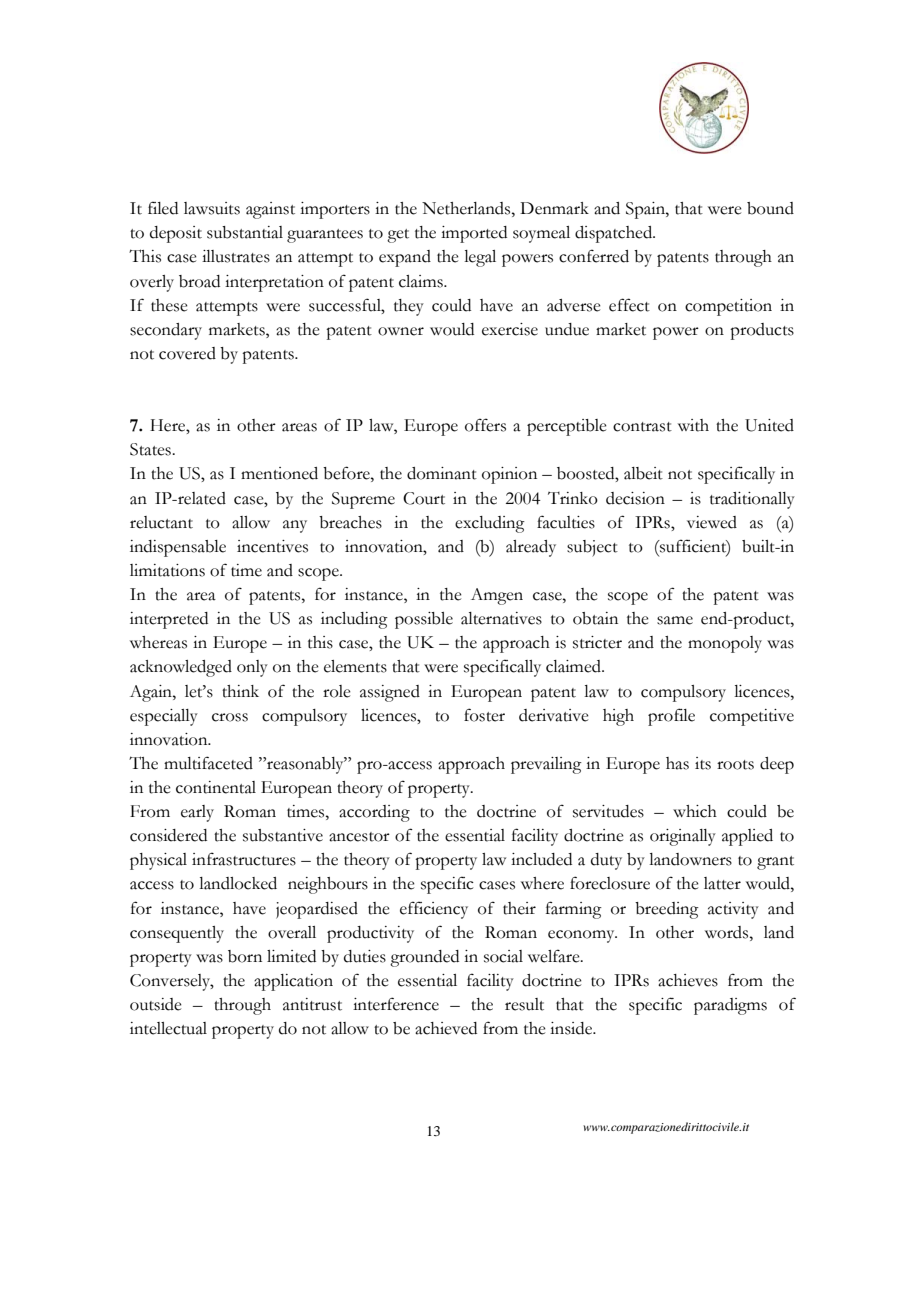 The width and height of the page is (924, 1308). Describe the element at coordinates (245, 232) in the page. I see `substantial` at that location.
